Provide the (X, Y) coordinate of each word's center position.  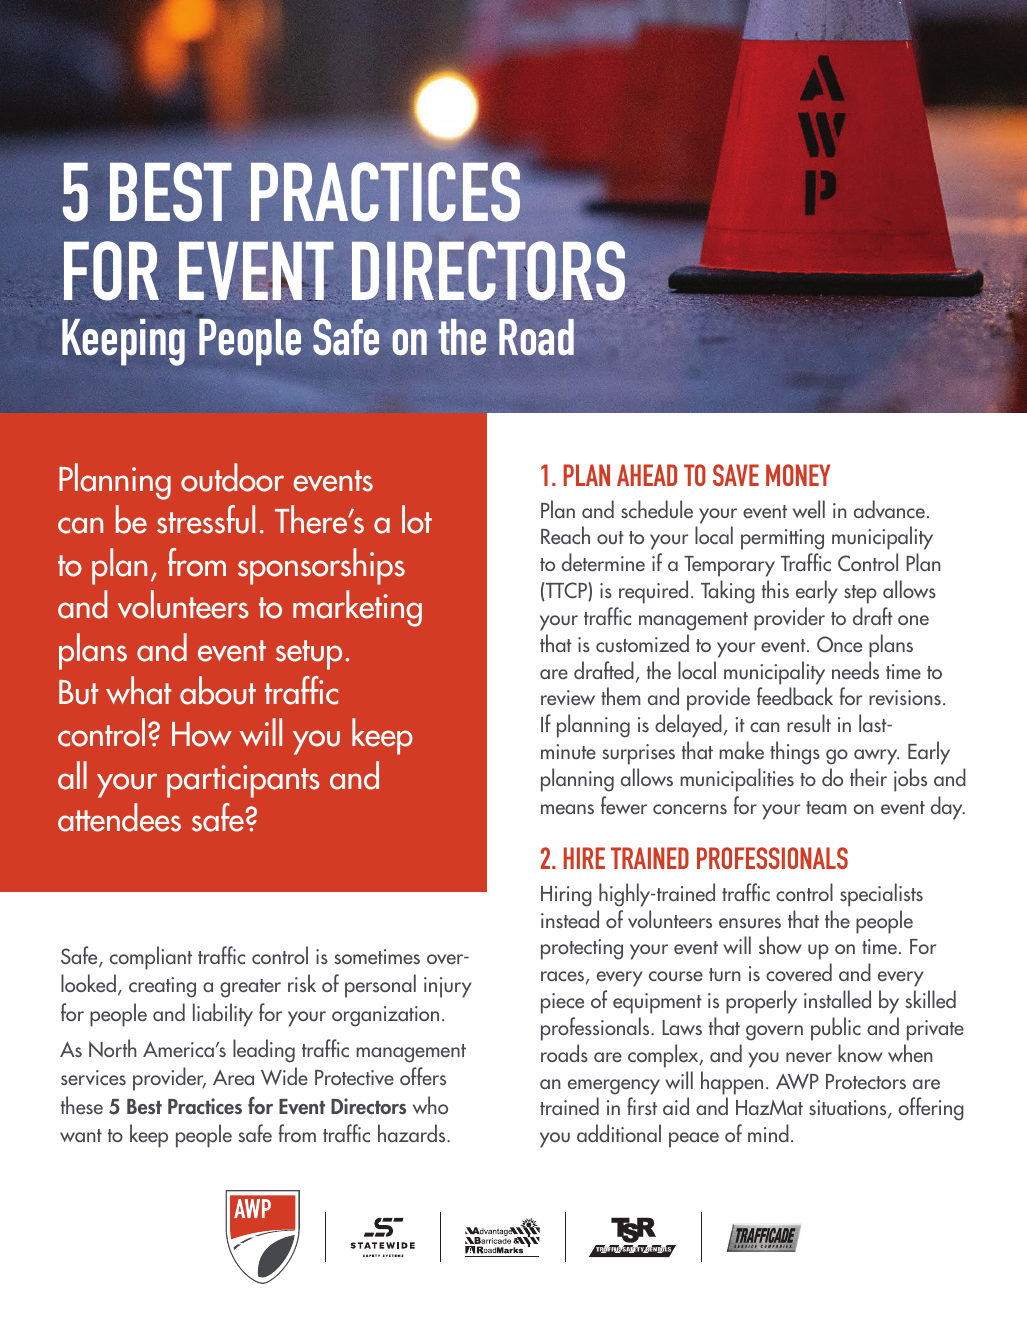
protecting (582, 949)
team (826, 808)
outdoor (232, 477)
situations (849, 1109)
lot (417, 519)
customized (642, 643)
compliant (151, 958)
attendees (119, 817)
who (430, 1105)
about (218, 690)
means (567, 809)
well (809, 509)
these (82, 1105)
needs (855, 670)
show (780, 945)
